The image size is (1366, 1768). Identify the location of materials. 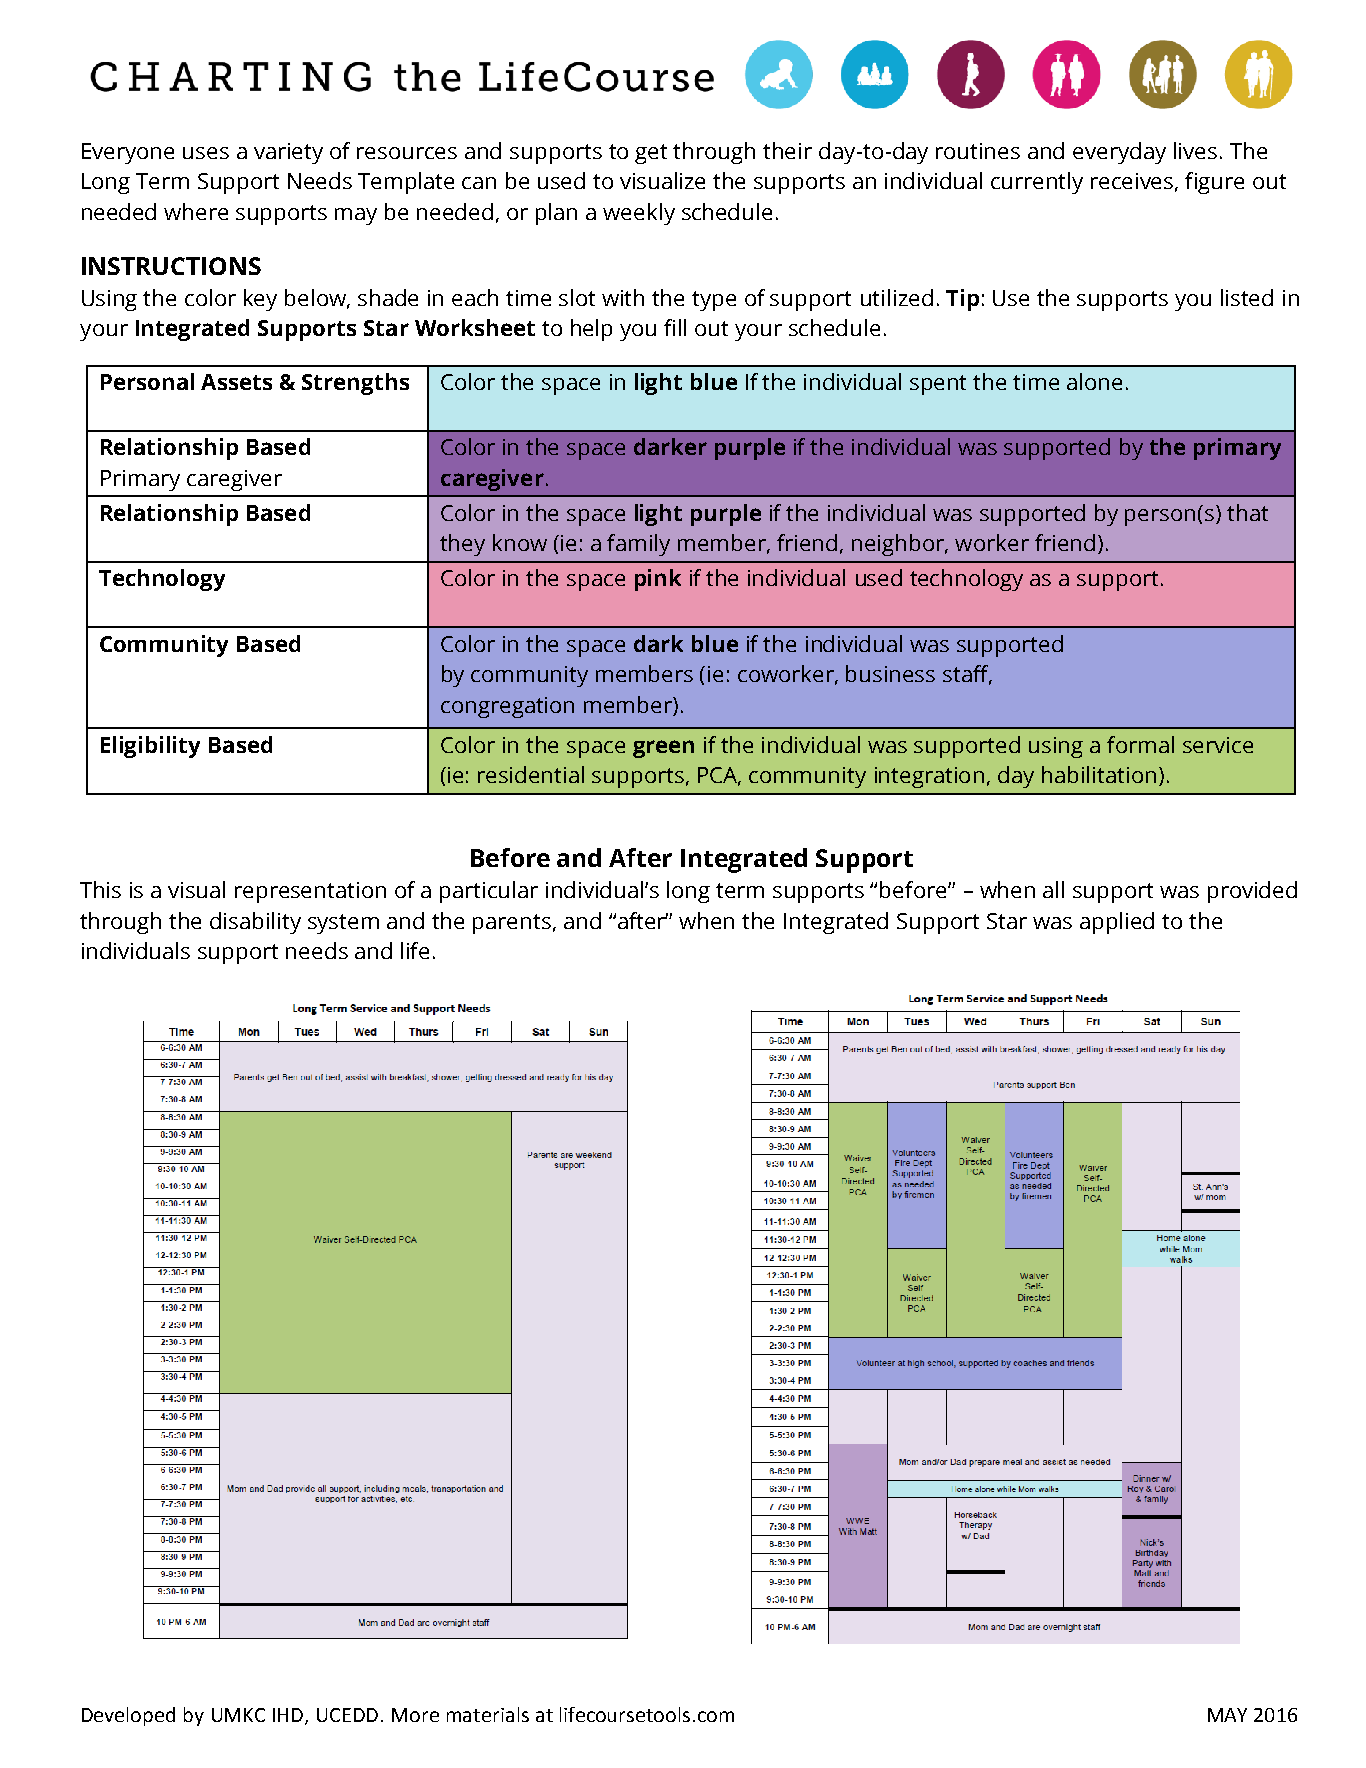
(488, 1714).
